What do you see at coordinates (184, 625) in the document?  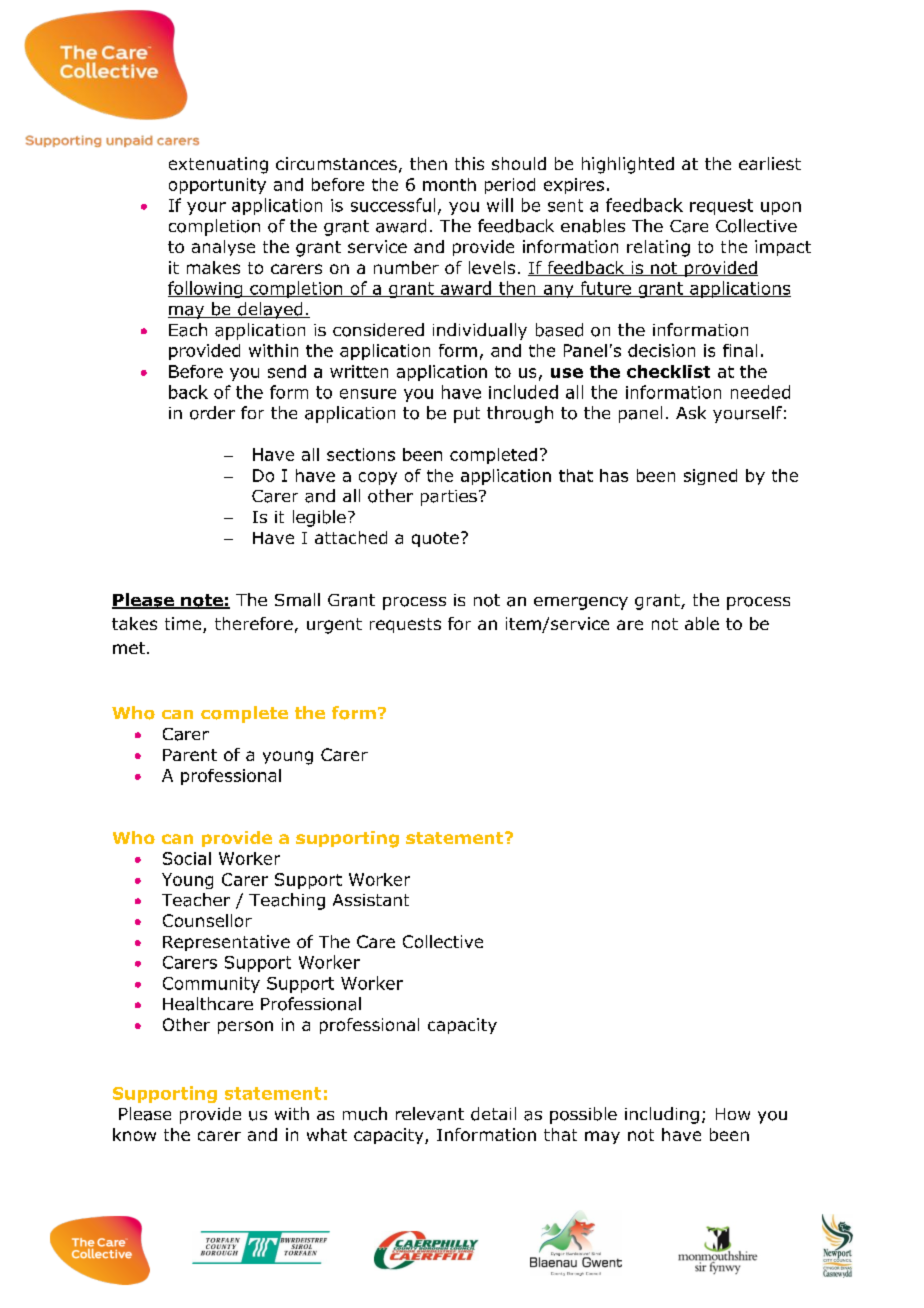 I see `time` at bounding box center [184, 625].
